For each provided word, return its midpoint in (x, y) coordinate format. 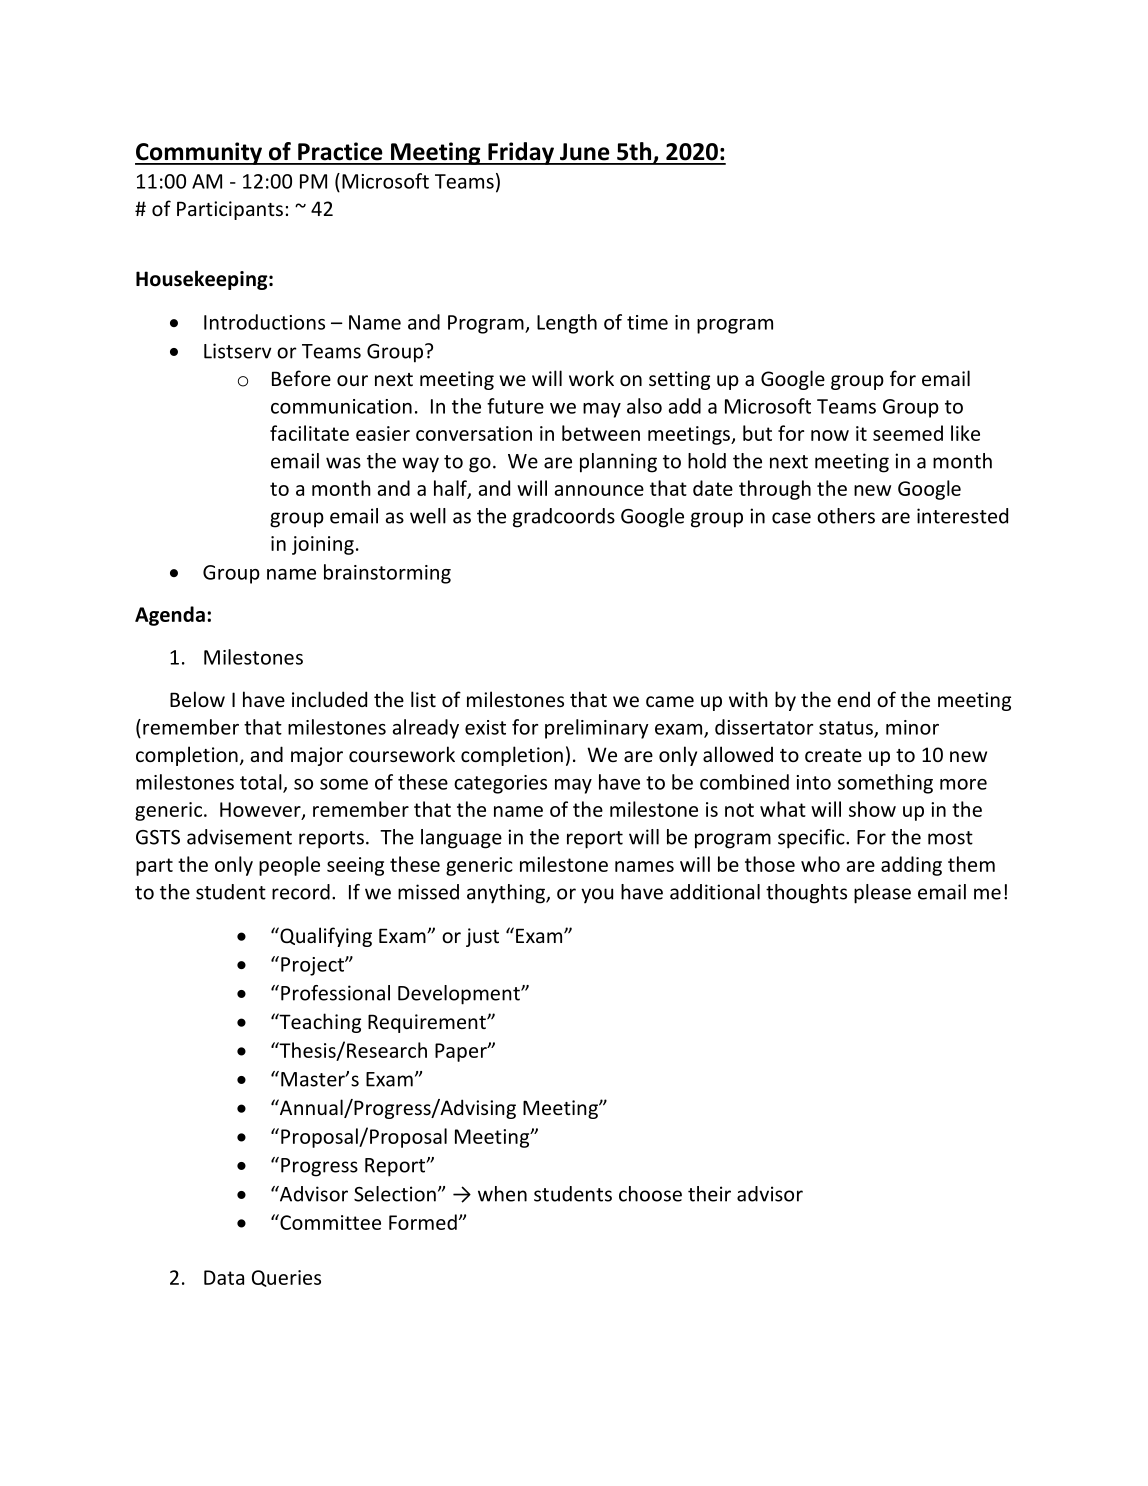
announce (599, 490)
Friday (521, 153)
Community (200, 153)
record (301, 892)
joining (323, 545)
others (846, 516)
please (882, 894)
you (597, 895)
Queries (286, 1278)
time (647, 322)
